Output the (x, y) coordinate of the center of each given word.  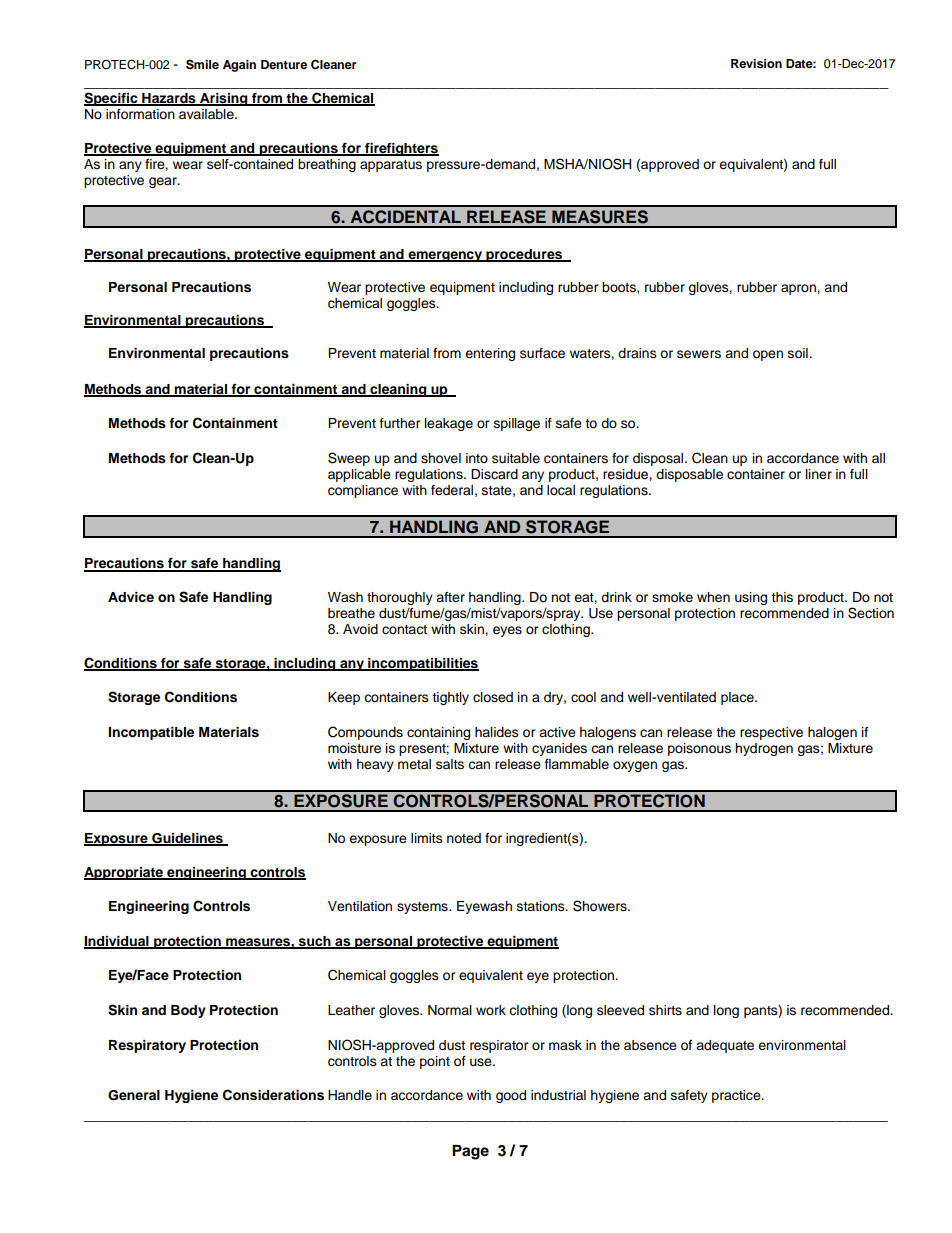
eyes (507, 631)
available (207, 114)
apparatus (391, 166)
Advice (131, 597)
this (782, 597)
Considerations (273, 1095)
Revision (756, 63)
